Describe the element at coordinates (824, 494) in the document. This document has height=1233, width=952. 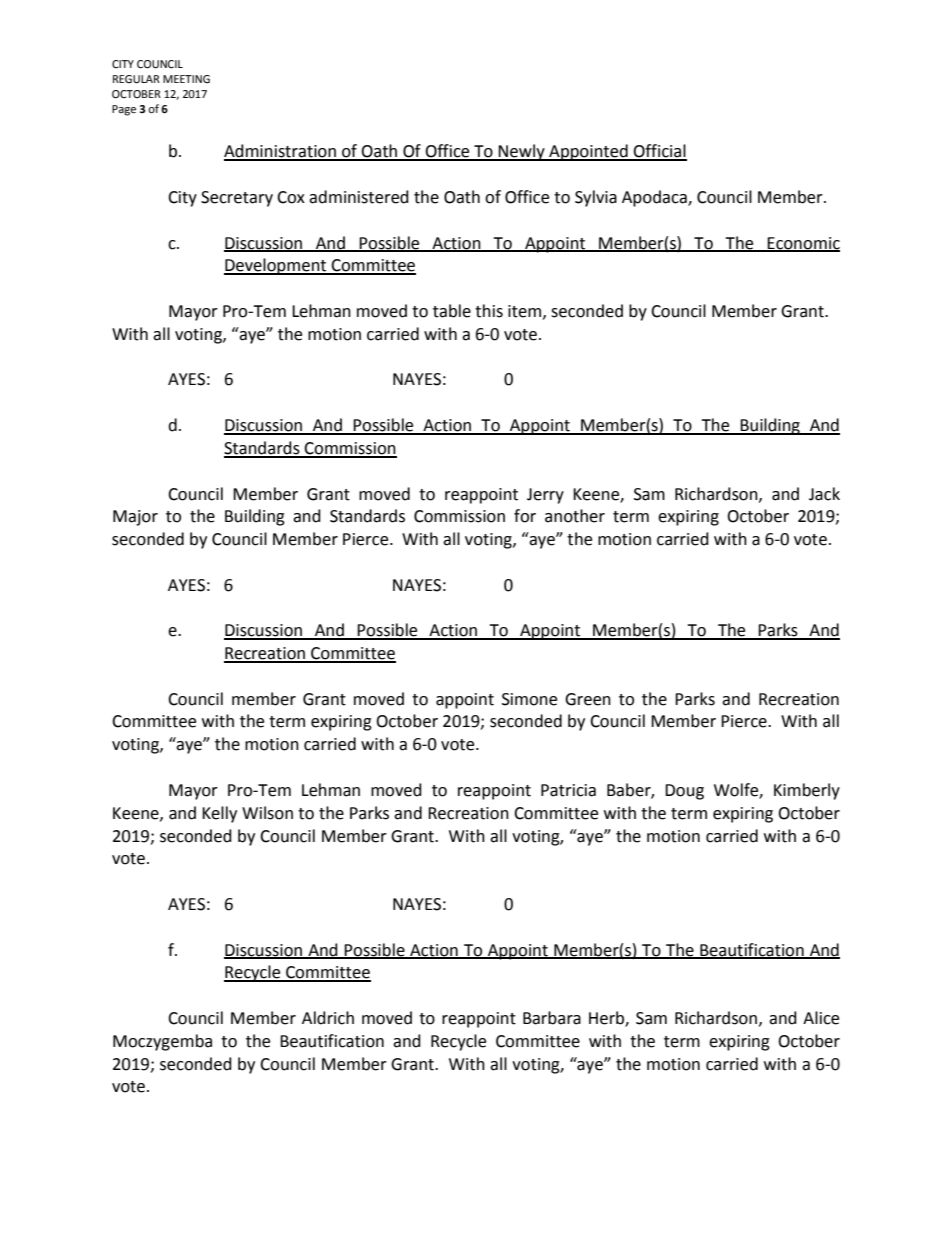
I see `Jack` at that location.
